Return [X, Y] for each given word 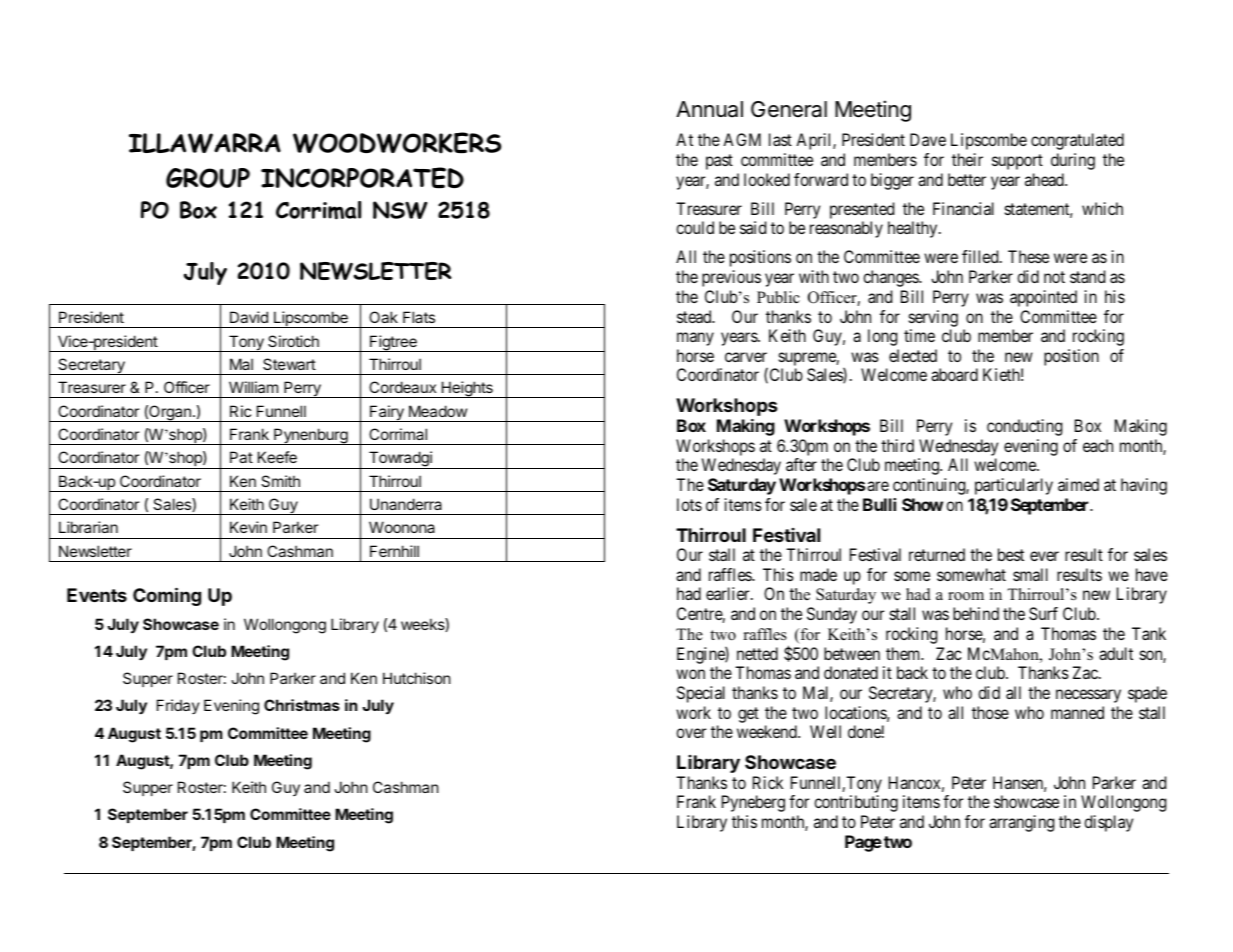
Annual [709, 109]
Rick [768, 782]
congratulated [1077, 141]
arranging [1021, 823]
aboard [954, 374]
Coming [167, 596]
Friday [178, 706]
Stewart [289, 364]
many [695, 339]
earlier [729, 593]
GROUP [208, 178]
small [1030, 574]
